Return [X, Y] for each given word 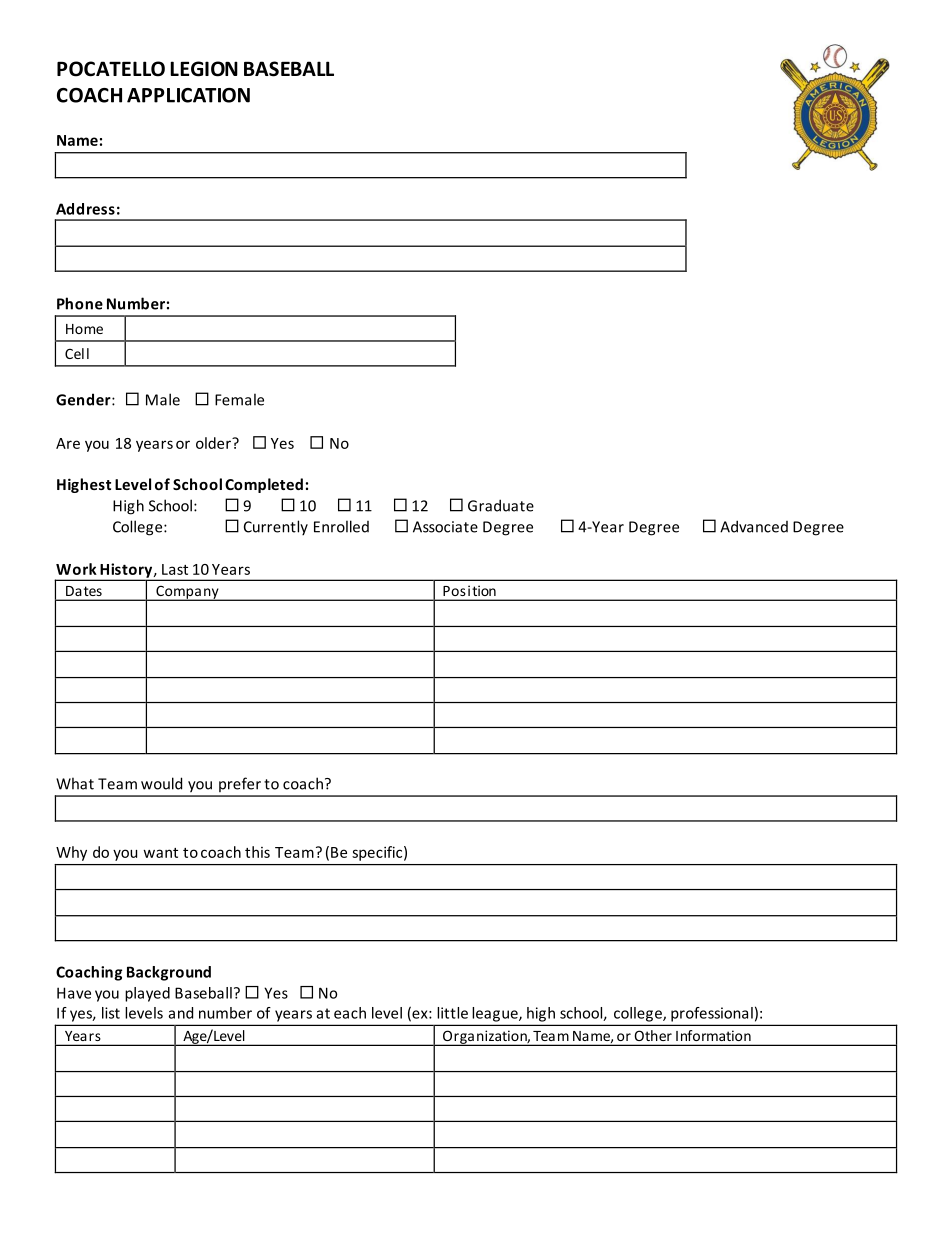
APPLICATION [188, 95]
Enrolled [341, 526]
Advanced [754, 526]
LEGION [204, 69]
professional [712, 1014]
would [161, 783]
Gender [84, 399]
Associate [445, 527]
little [452, 1013]
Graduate [501, 505]
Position [469, 591]
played [147, 994]
